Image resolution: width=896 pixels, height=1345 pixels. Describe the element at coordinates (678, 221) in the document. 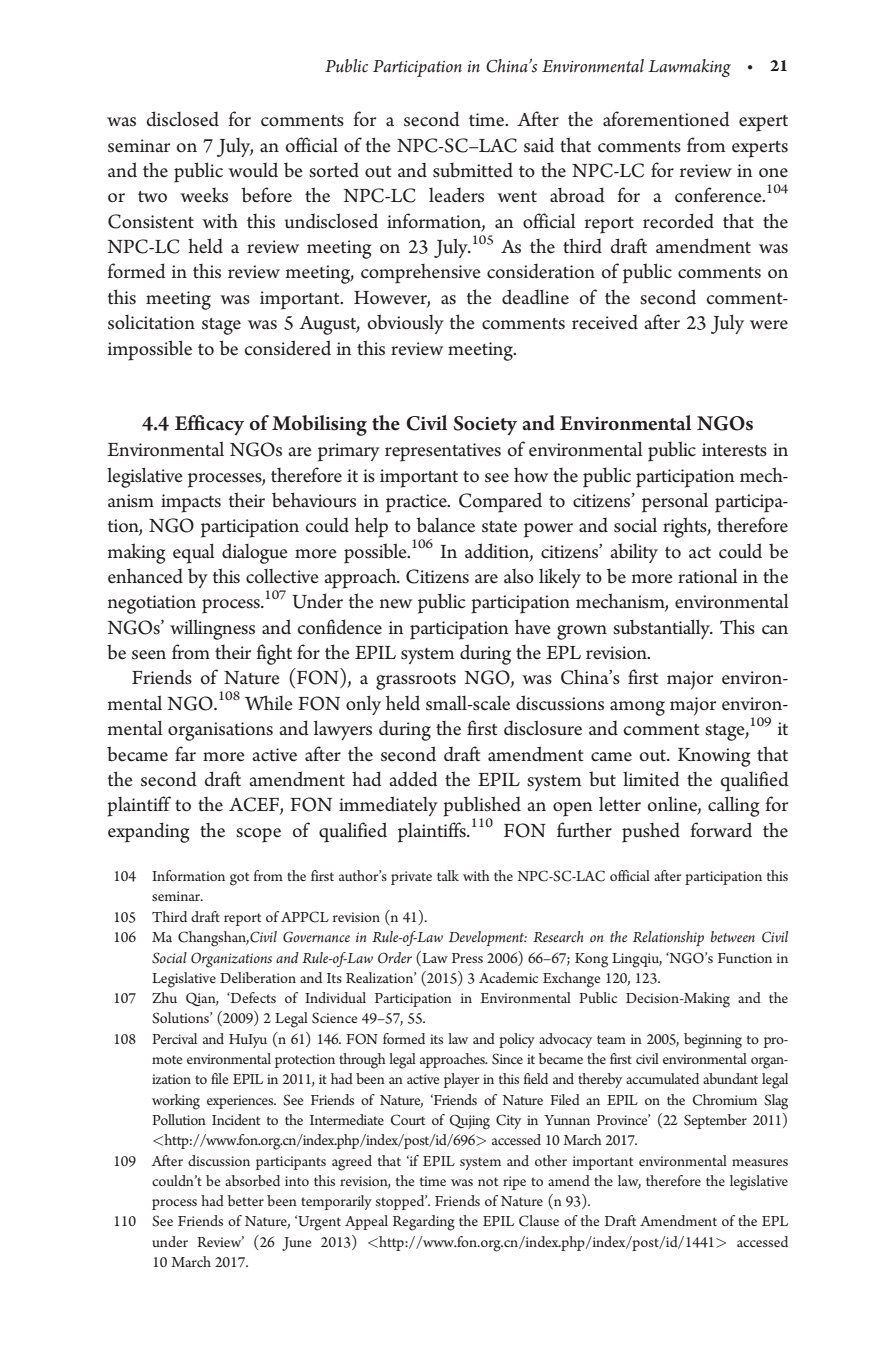

I see `recorded` at that location.
